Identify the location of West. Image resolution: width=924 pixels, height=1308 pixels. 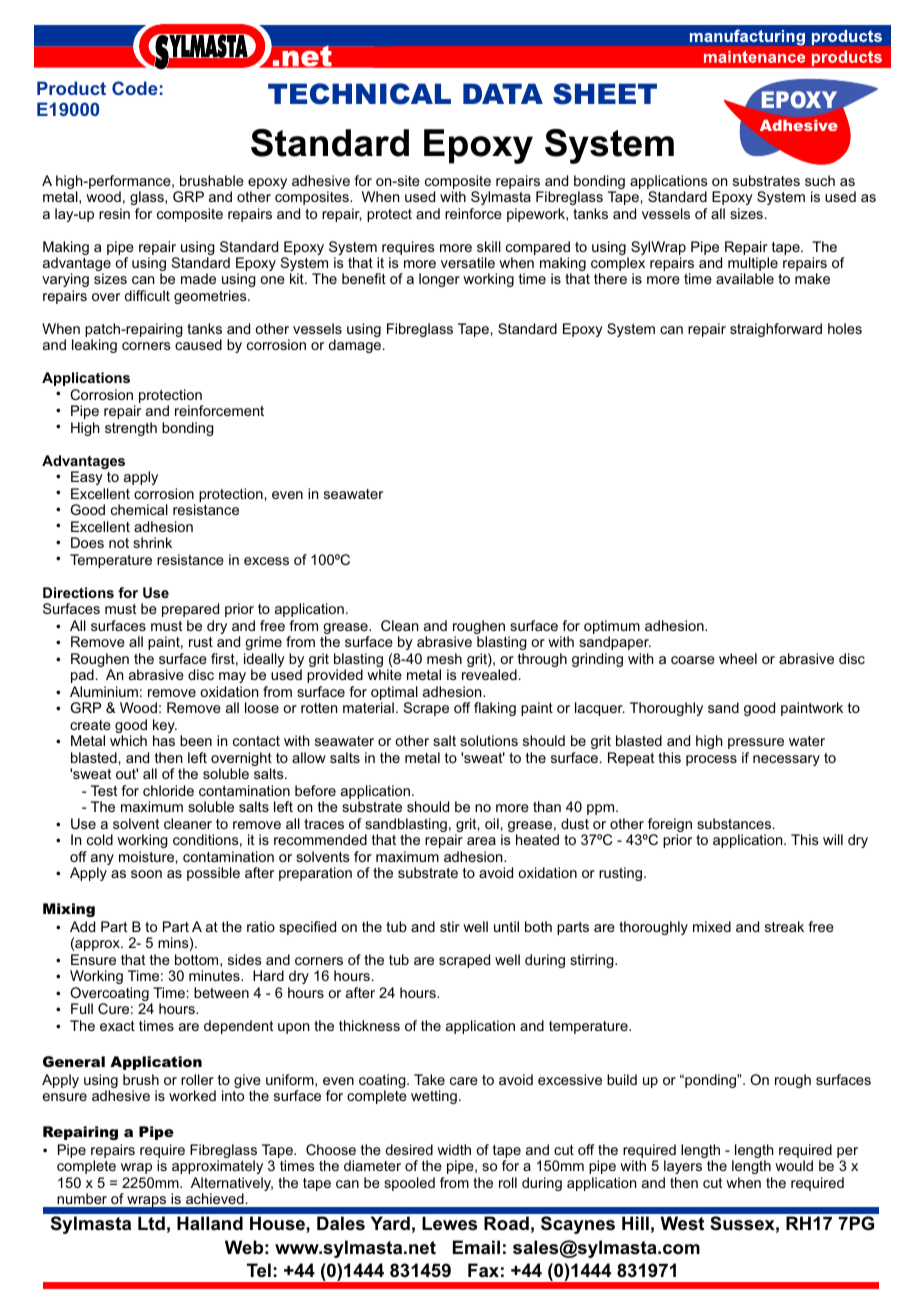
(682, 1223).
